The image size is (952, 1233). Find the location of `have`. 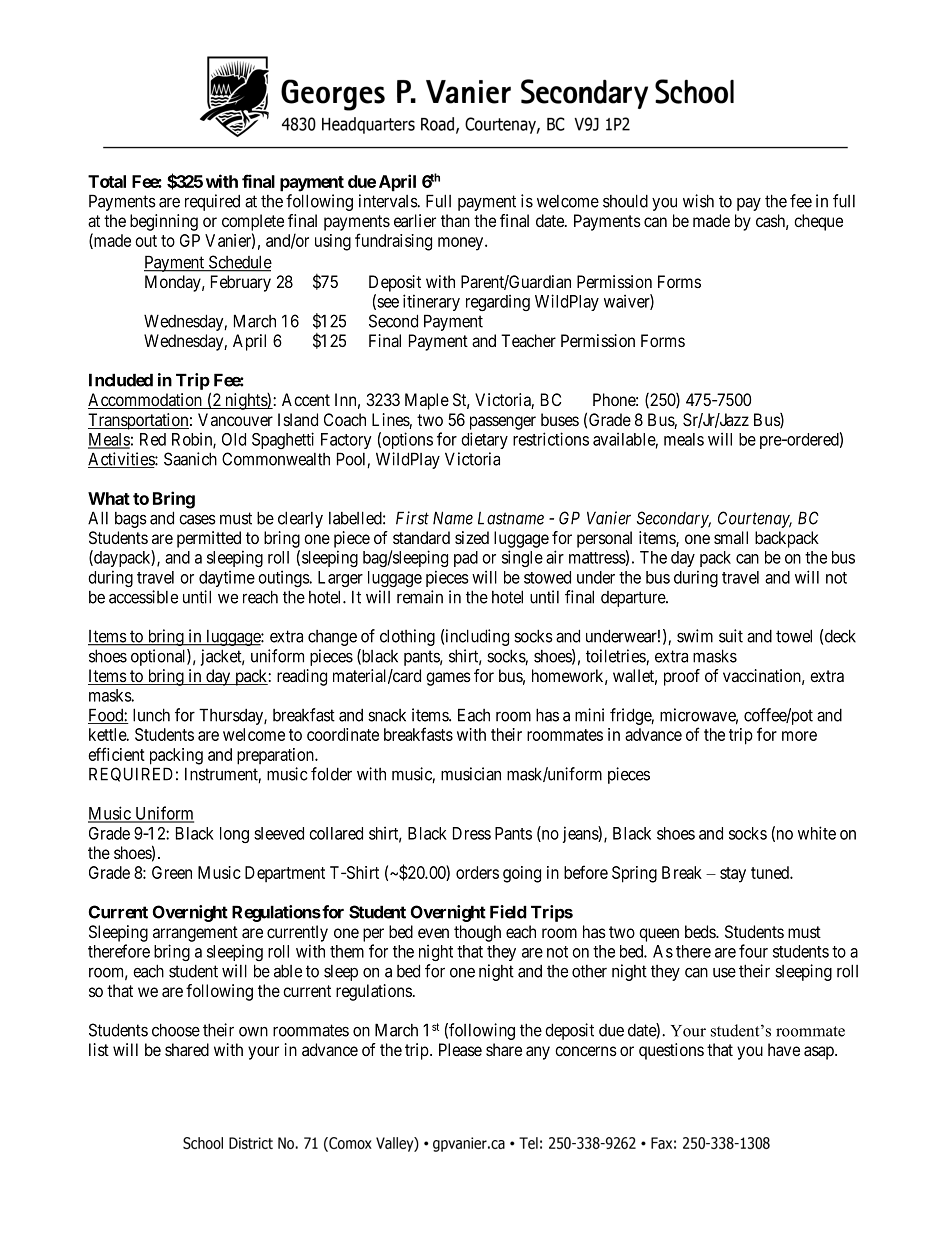

have is located at coordinates (784, 1050).
